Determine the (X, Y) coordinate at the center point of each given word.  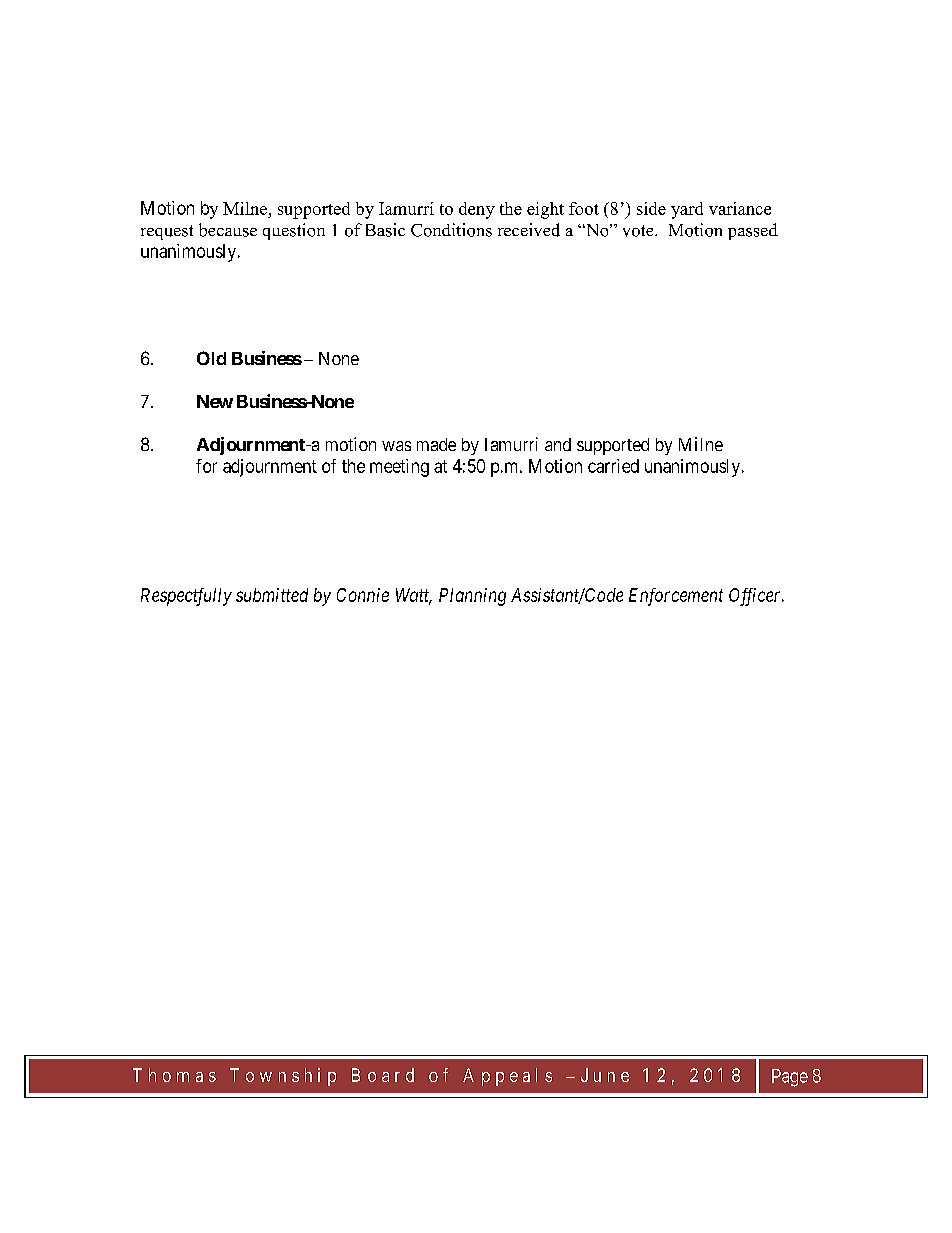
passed (753, 231)
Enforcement (676, 597)
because (228, 230)
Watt (414, 596)
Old (211, 358)
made (436, 444)
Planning (472, 597)
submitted (272, 595)
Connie (363, 595)
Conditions (451, 230)
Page (790, 1078)
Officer (756, 597)
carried (613, 466)
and (558, 444)
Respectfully (186, 597)
